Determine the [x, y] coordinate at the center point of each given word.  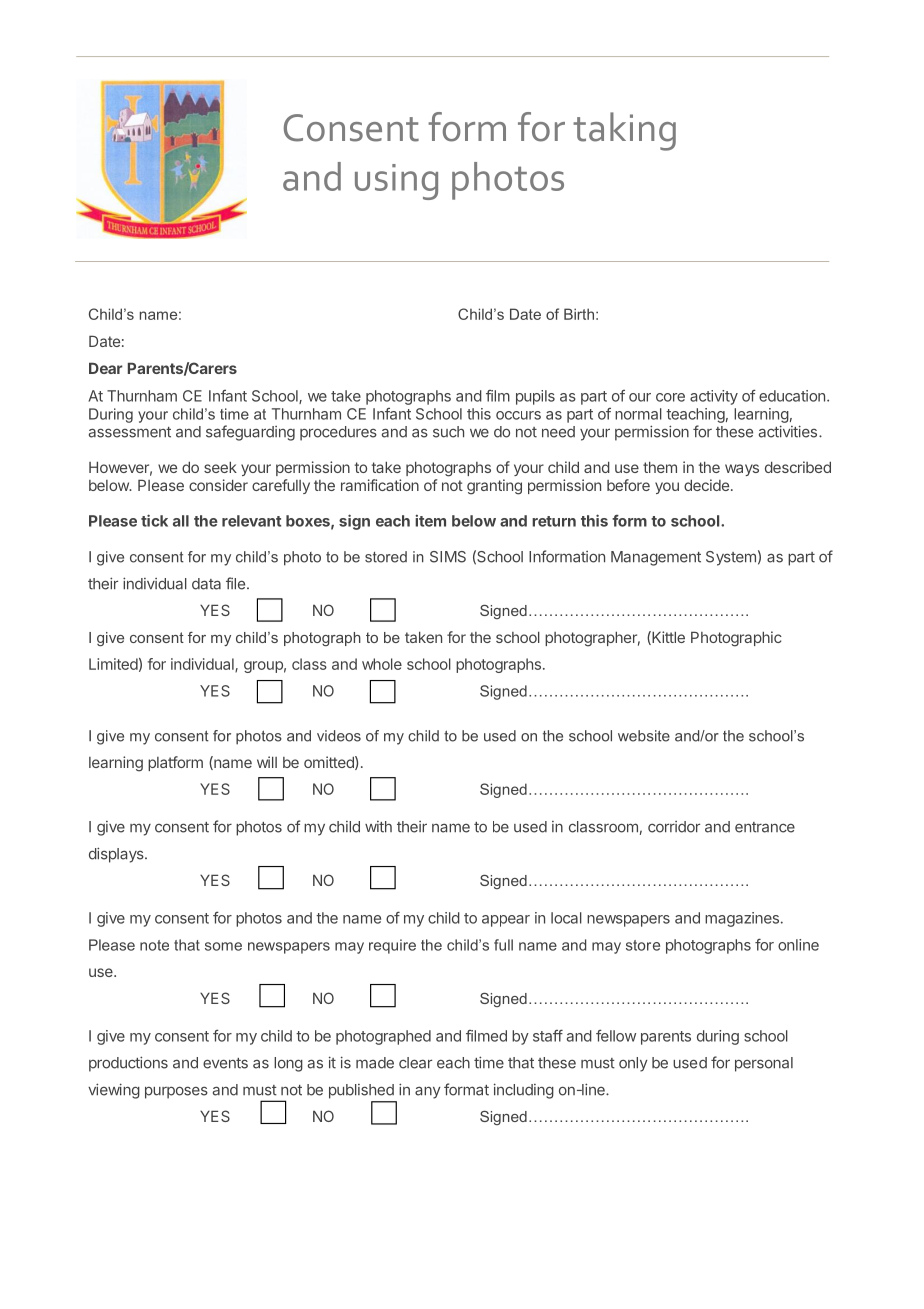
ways [742, 470]
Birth [579, 314]
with [378, 827]
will [267, 762]
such [448, 432]
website [644, 736]
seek [220, 467]
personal [764, 1064]
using [396, 182]
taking [624, 131]
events [225, 1063]
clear [415, 1063]
